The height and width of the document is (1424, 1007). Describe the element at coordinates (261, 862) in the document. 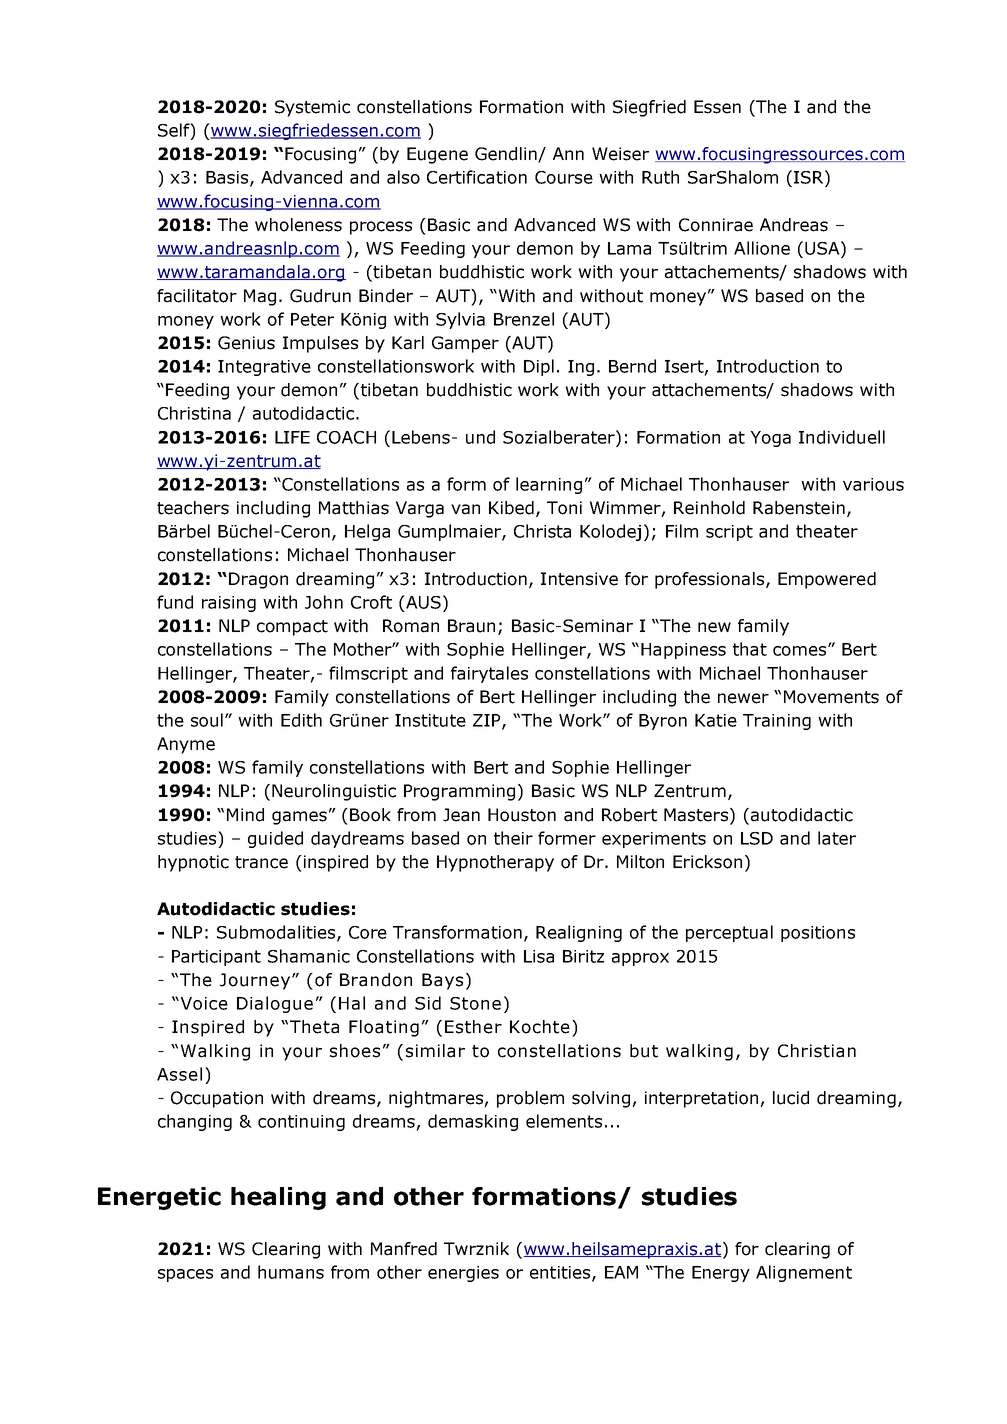

I see `trance` at that location.
